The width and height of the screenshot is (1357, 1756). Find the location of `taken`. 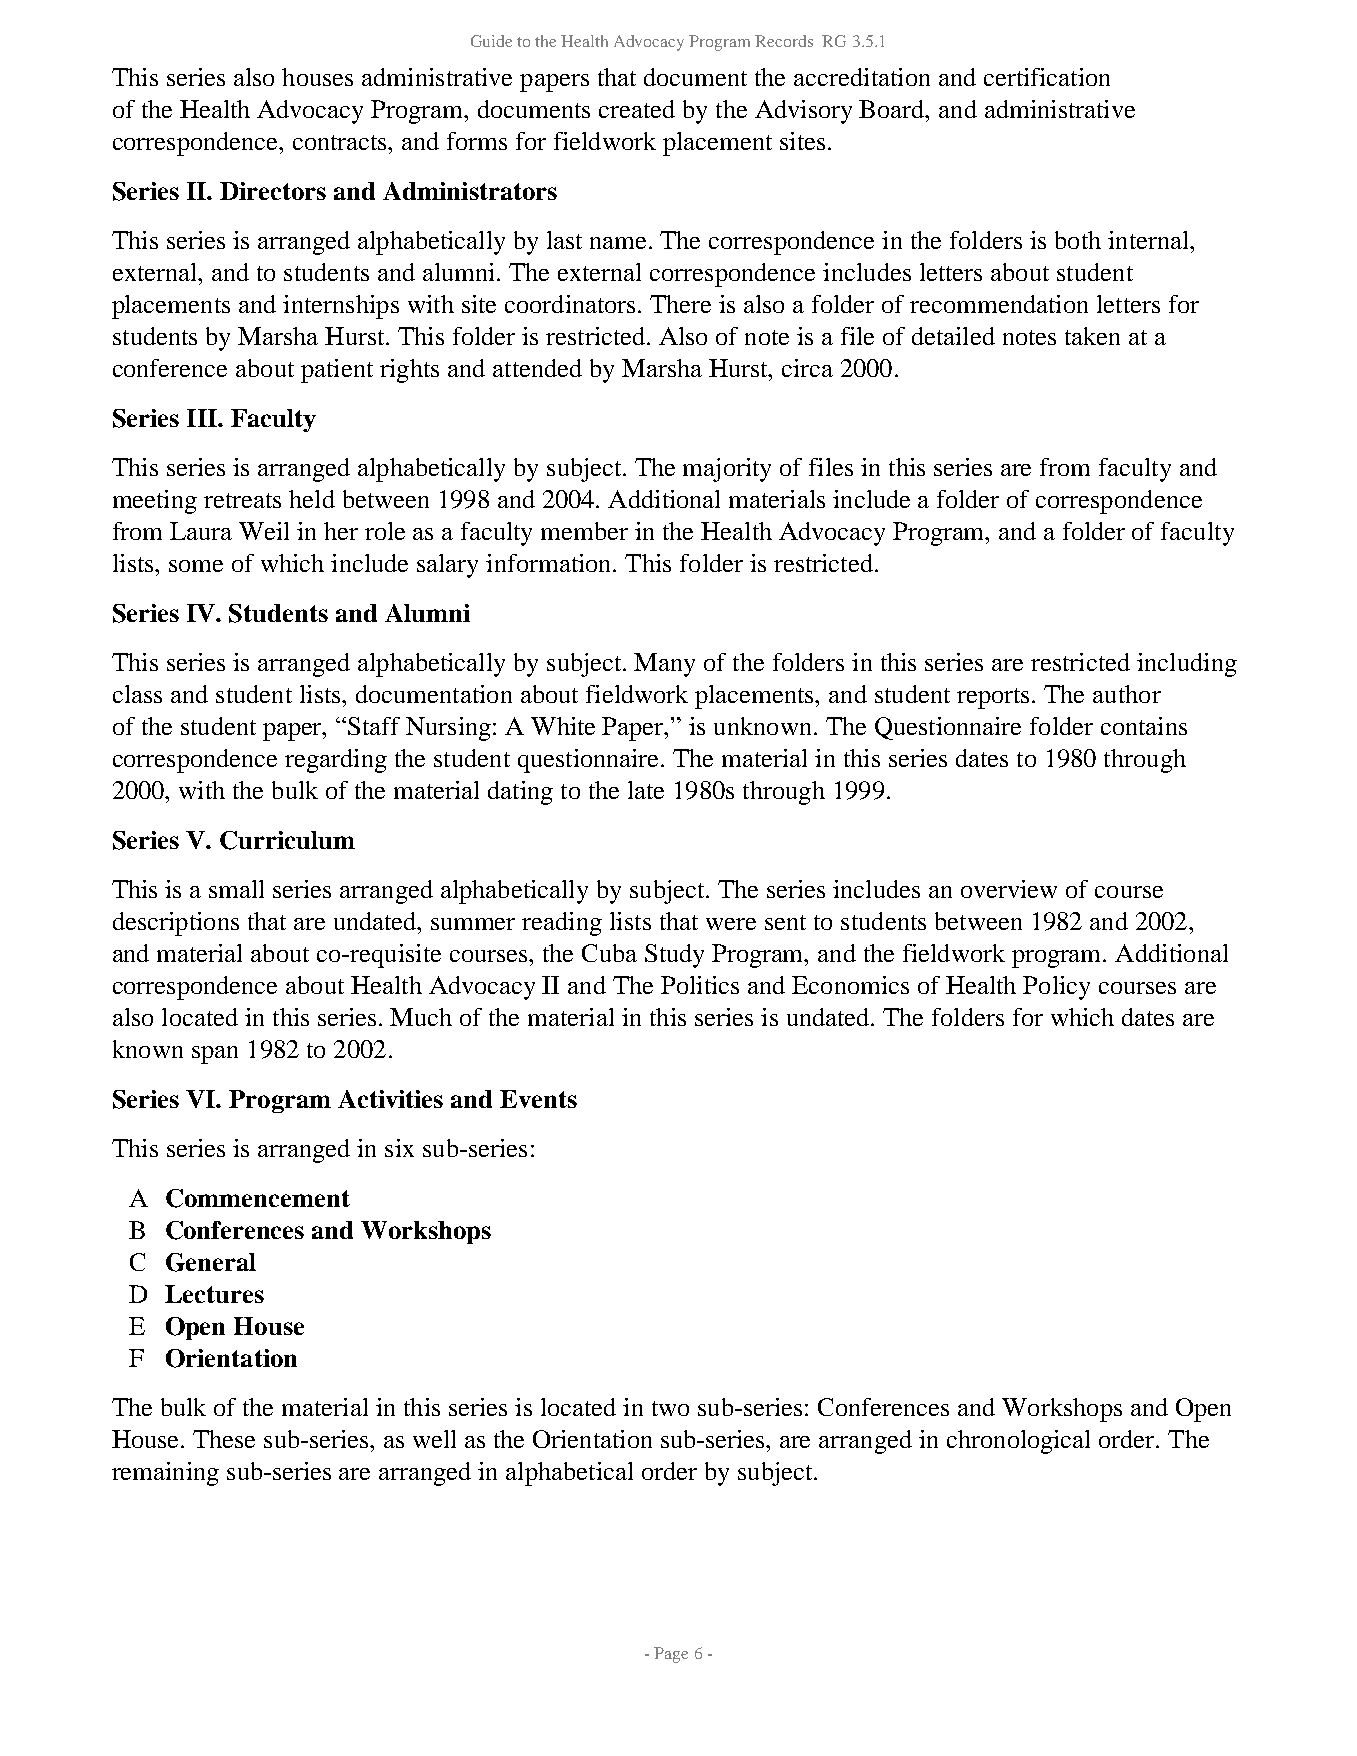

taken is located at coordinates (1092, 336).
